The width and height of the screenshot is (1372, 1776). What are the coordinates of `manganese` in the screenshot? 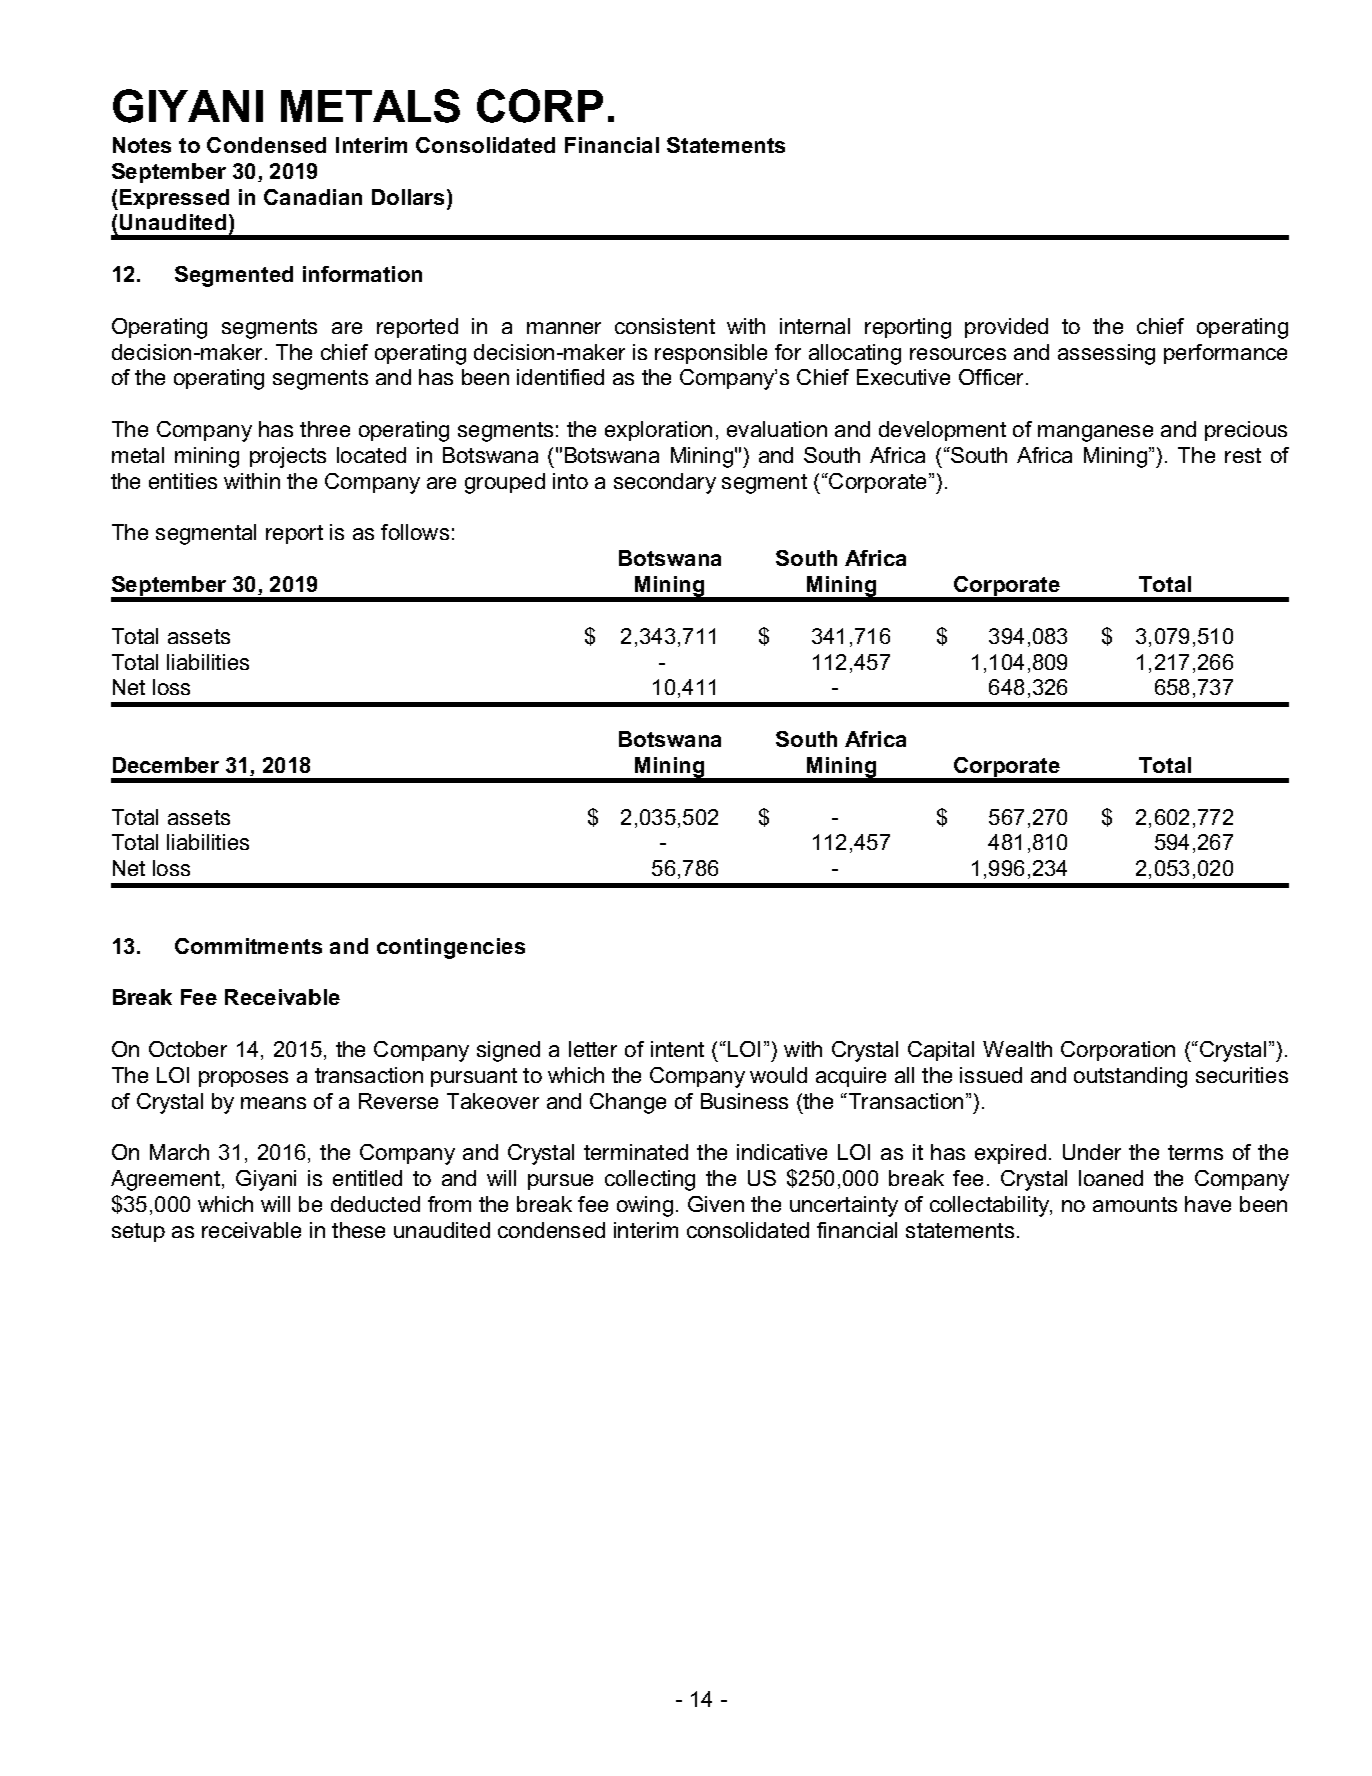 It's located at (1095, 433).
